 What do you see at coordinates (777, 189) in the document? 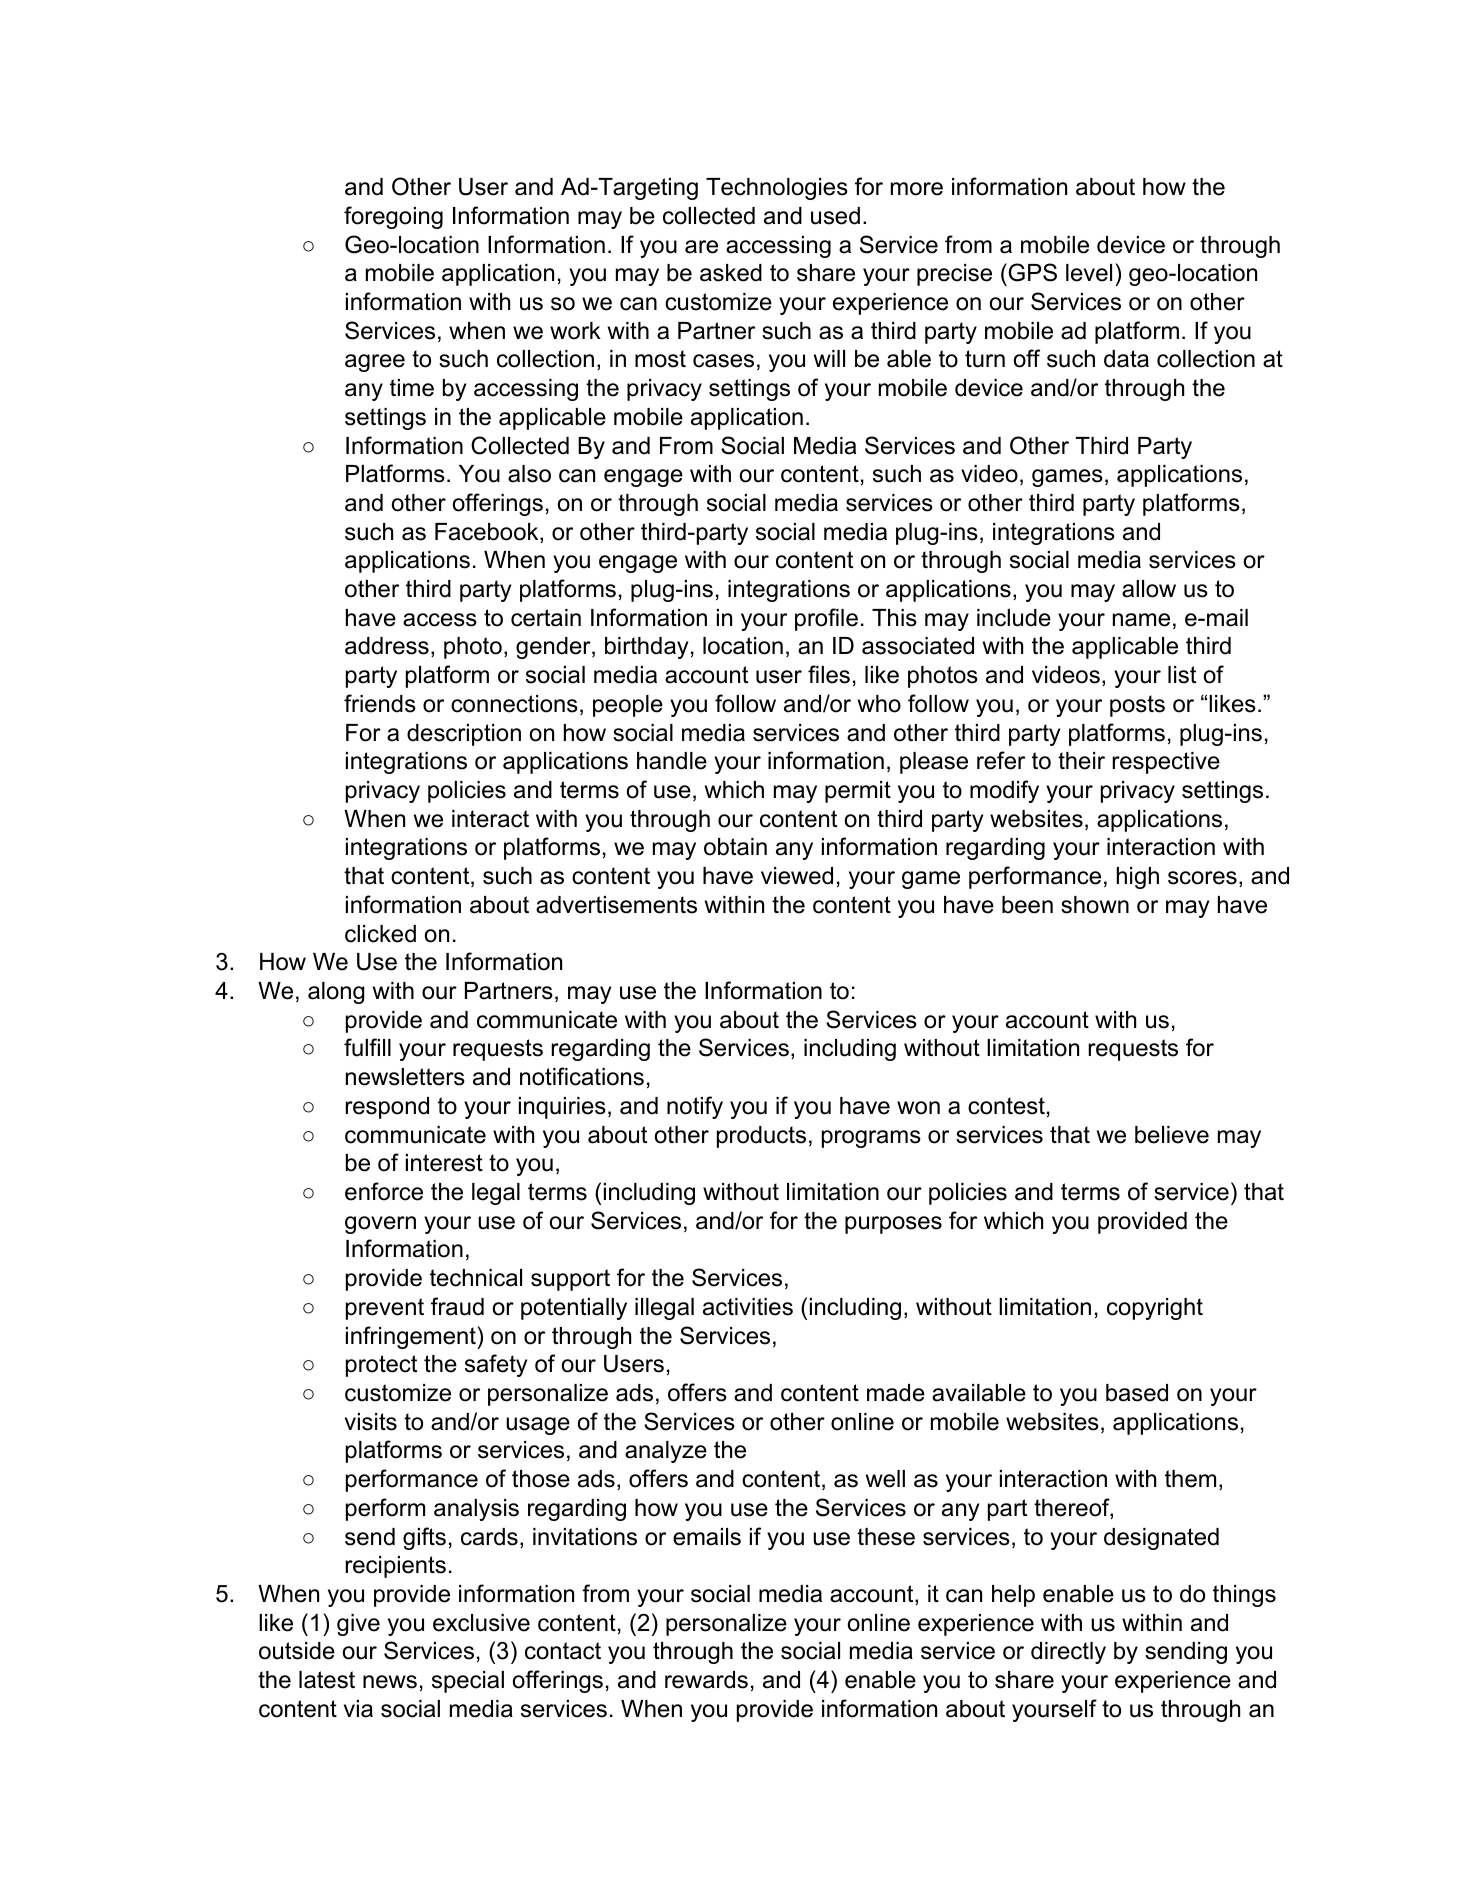
I see `Technologies` at bounding box center [777, 189].
